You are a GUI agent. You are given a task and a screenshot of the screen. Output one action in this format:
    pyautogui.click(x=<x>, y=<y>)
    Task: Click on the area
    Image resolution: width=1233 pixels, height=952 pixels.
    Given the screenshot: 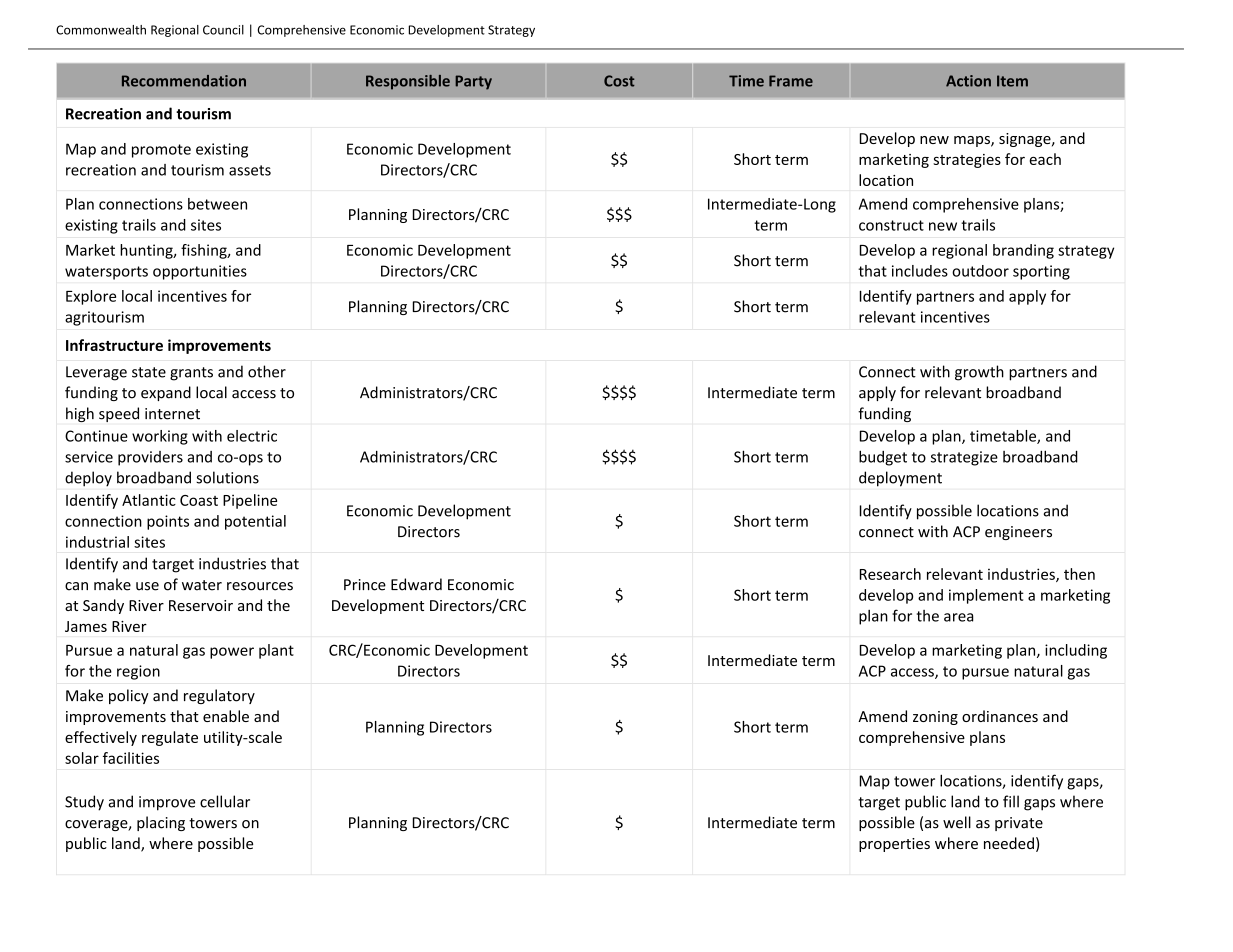 What is the action you would take?
    pyautogui.click(x=958, y=617)
